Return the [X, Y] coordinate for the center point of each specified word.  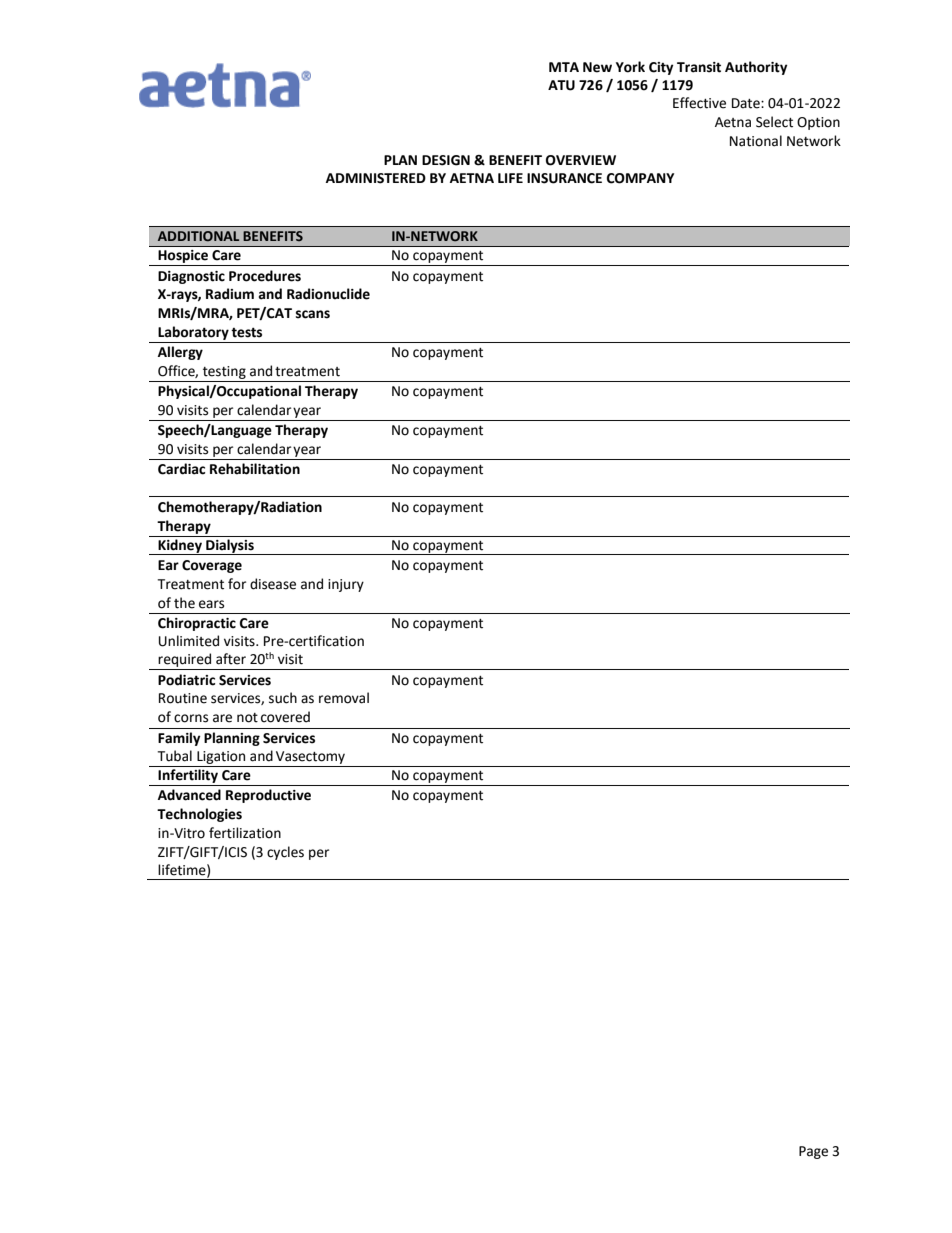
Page [813, 1152]
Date [747, 103]
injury [346, 585]
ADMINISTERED [376, 178]
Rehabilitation [255, 469]
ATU [561, 85]
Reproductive [268, 796]
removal [344, 698]
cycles [285, 853]
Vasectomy [310, 757]
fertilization [245, 833]
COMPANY [640, 178]
